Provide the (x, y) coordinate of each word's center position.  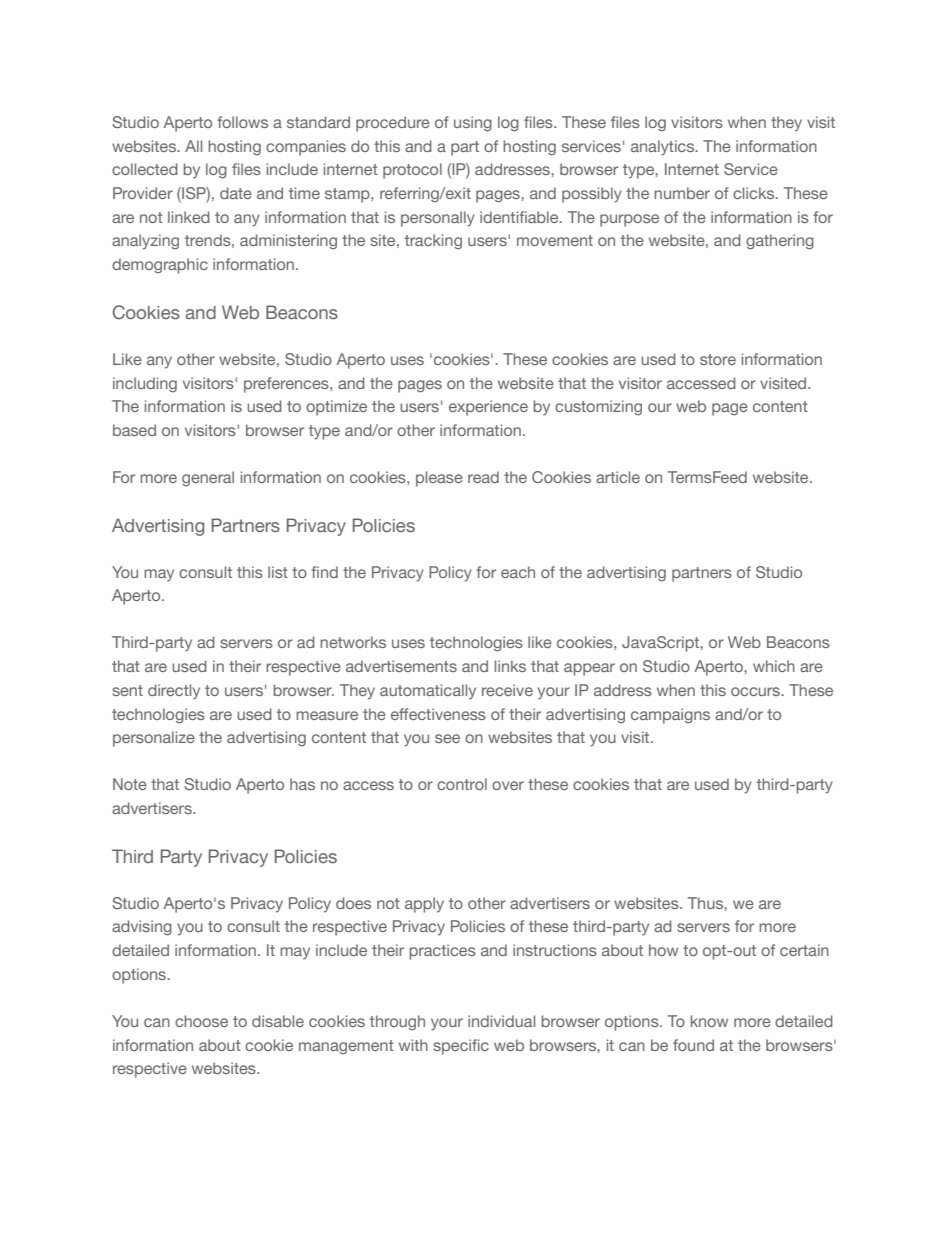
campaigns (670, 716)
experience (488, 408)
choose (201, 1021)
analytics (664, 148)
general (208, 478)
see (447, 738)
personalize (154, 739)
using (473, 124)
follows (242, 122)
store (718, 359)
